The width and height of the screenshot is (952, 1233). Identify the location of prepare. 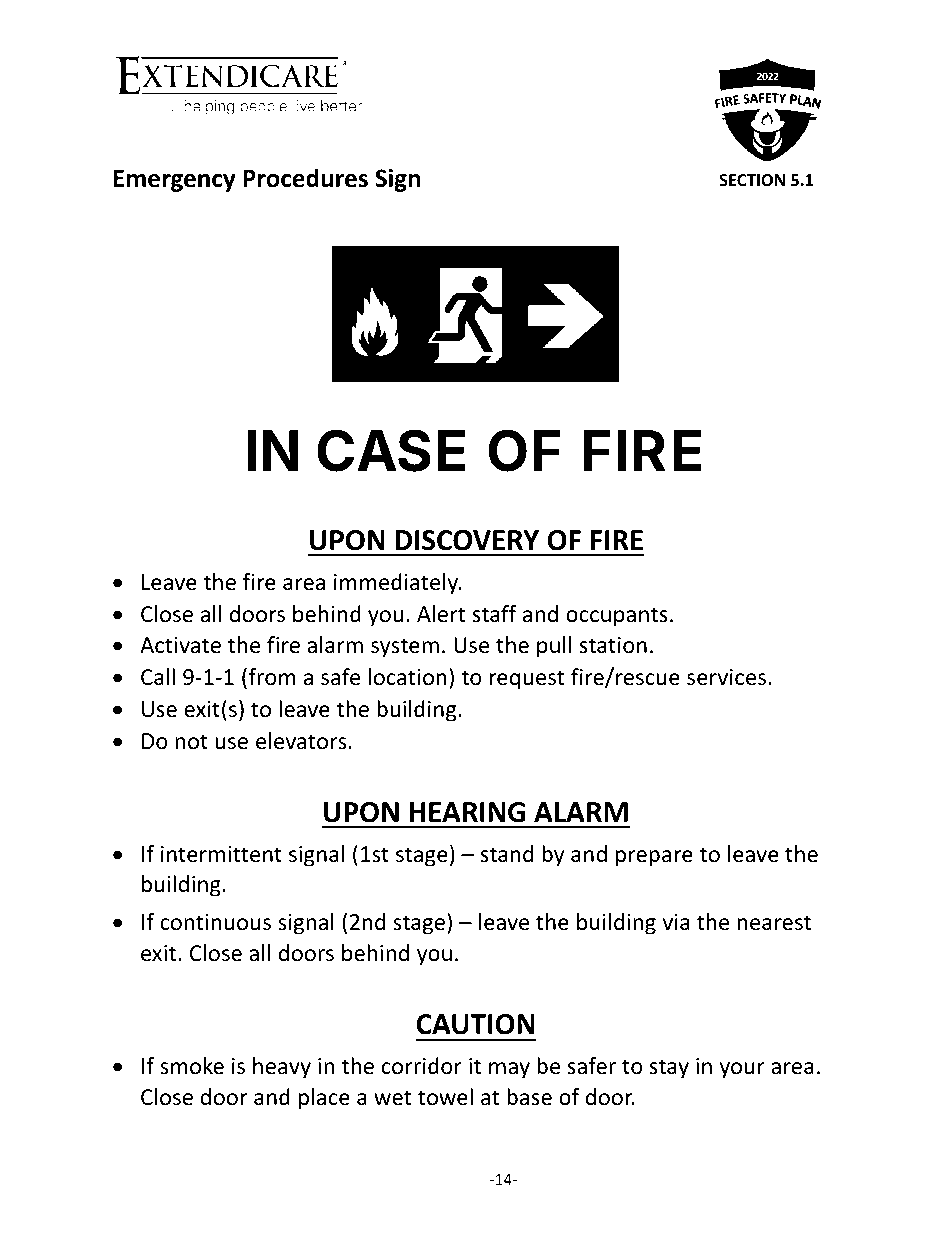
(654, 858).
